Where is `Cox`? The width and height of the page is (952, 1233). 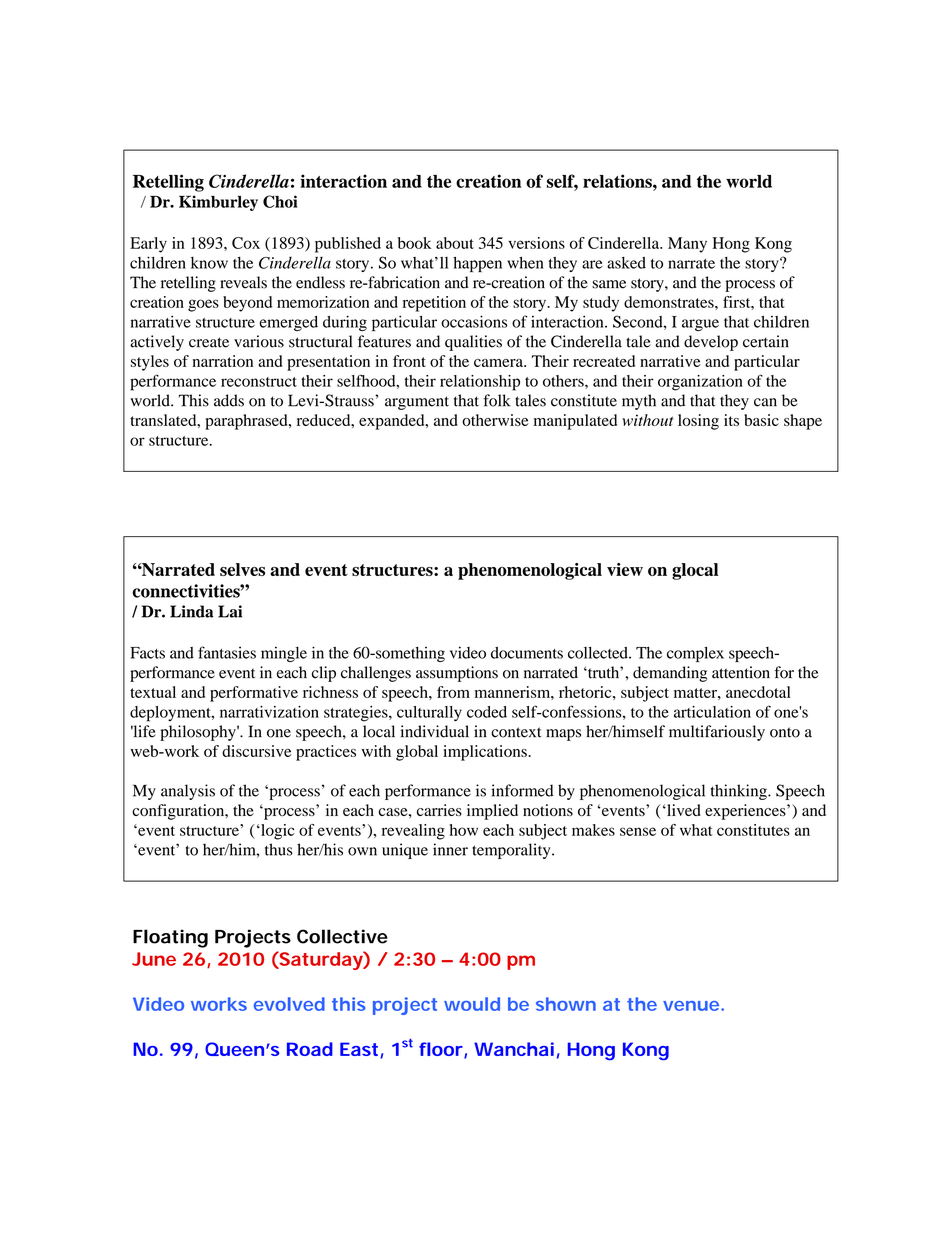 Cox is located at coordinates (246, 243).
